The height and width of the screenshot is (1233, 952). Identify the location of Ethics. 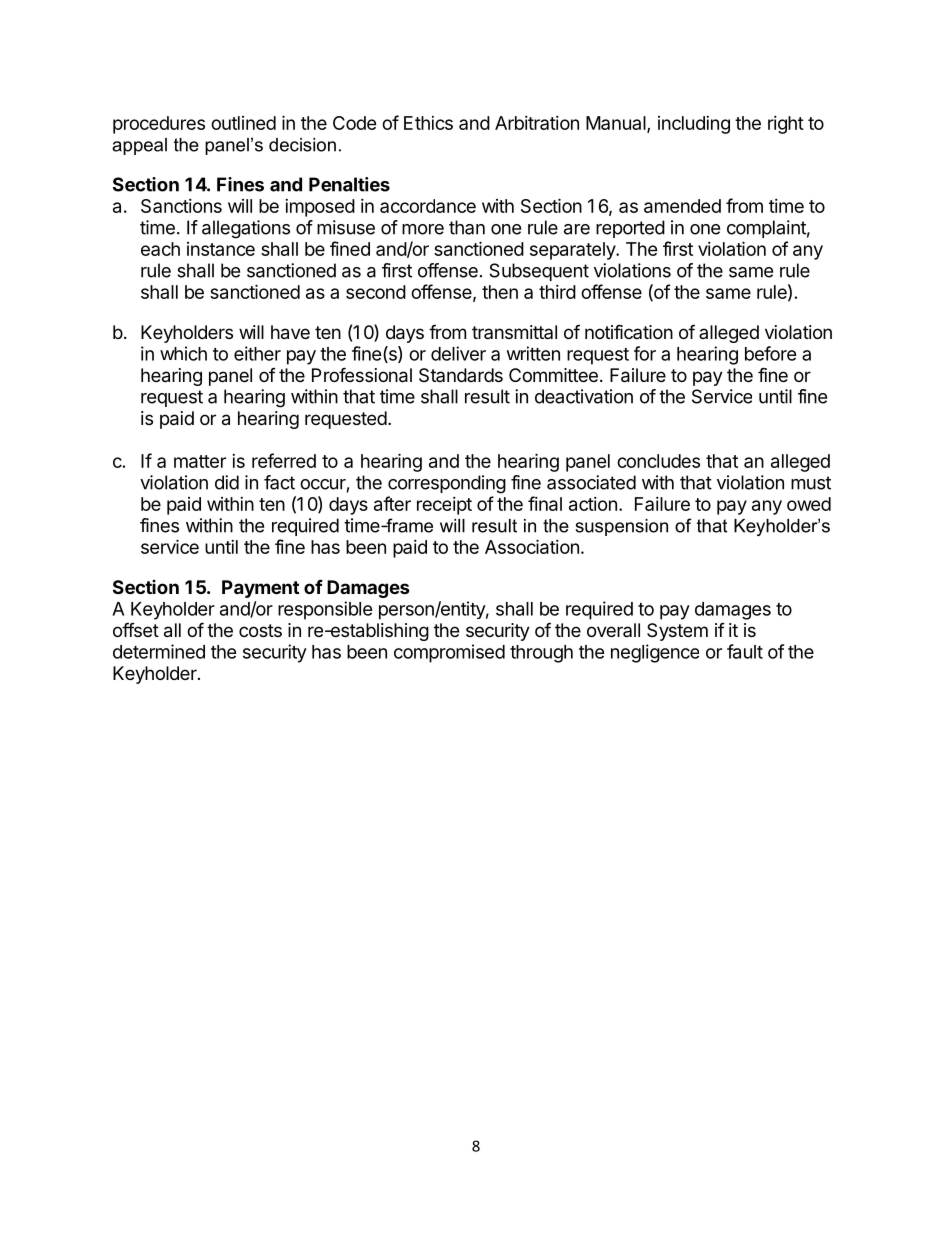
(428, 123).
